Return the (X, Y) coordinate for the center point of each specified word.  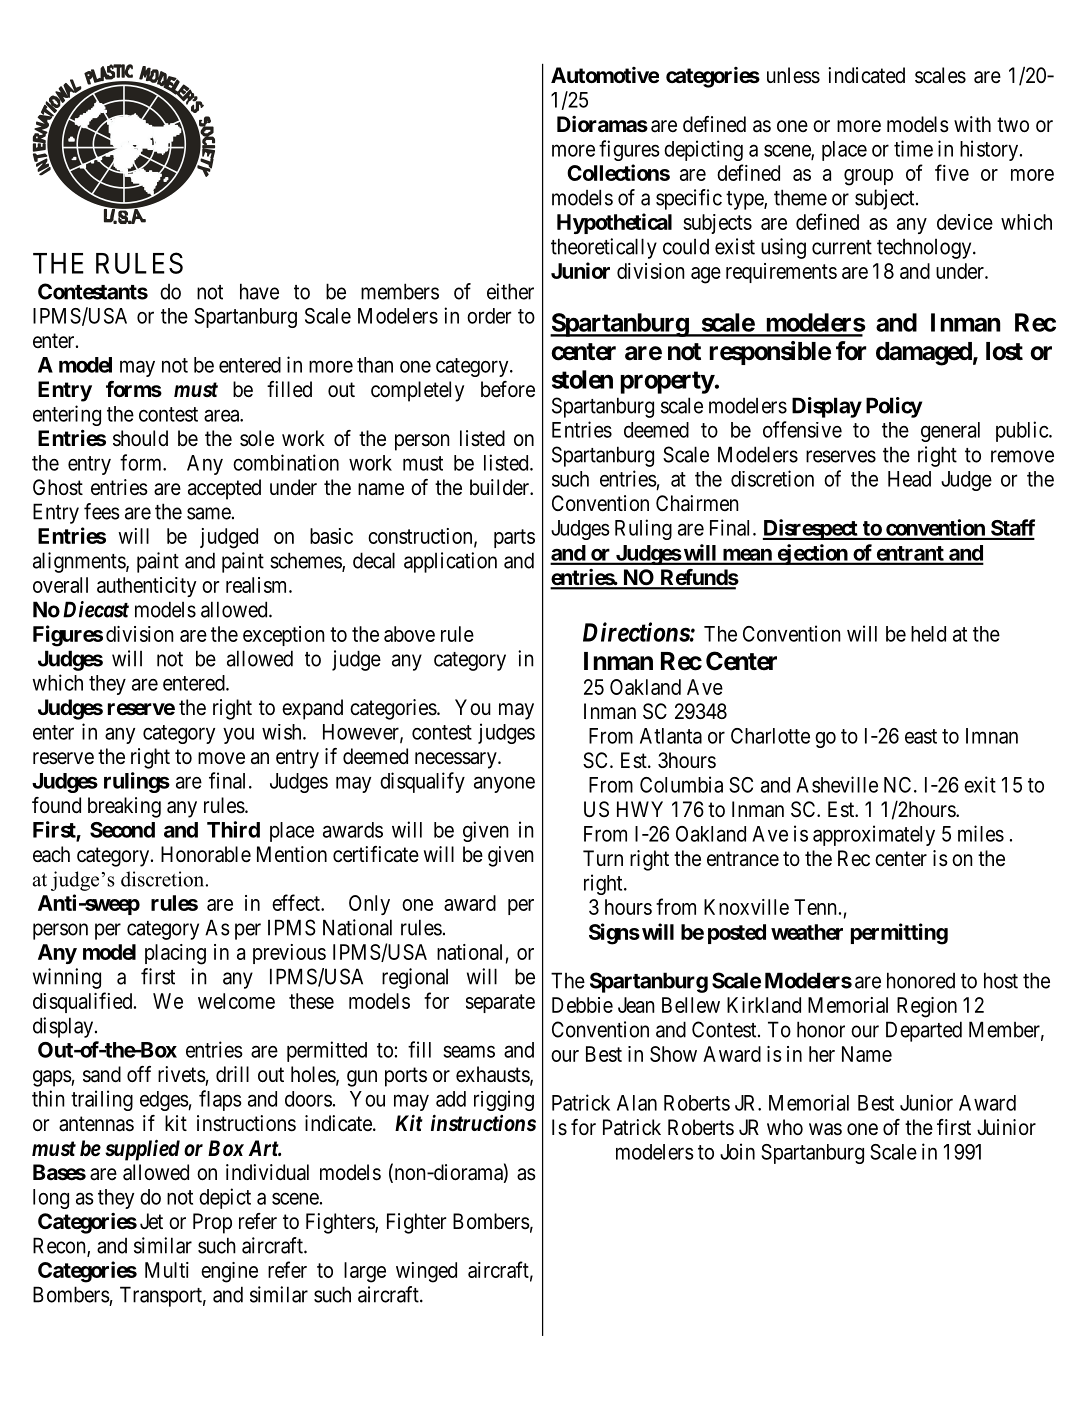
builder (500, 487)
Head (909, 479)
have (259, 291)
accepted (224, 489)
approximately (874, 835)
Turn (603, 858)
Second (122, 830)
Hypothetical (614, 223)
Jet (151, 1221)
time (913, 148)
